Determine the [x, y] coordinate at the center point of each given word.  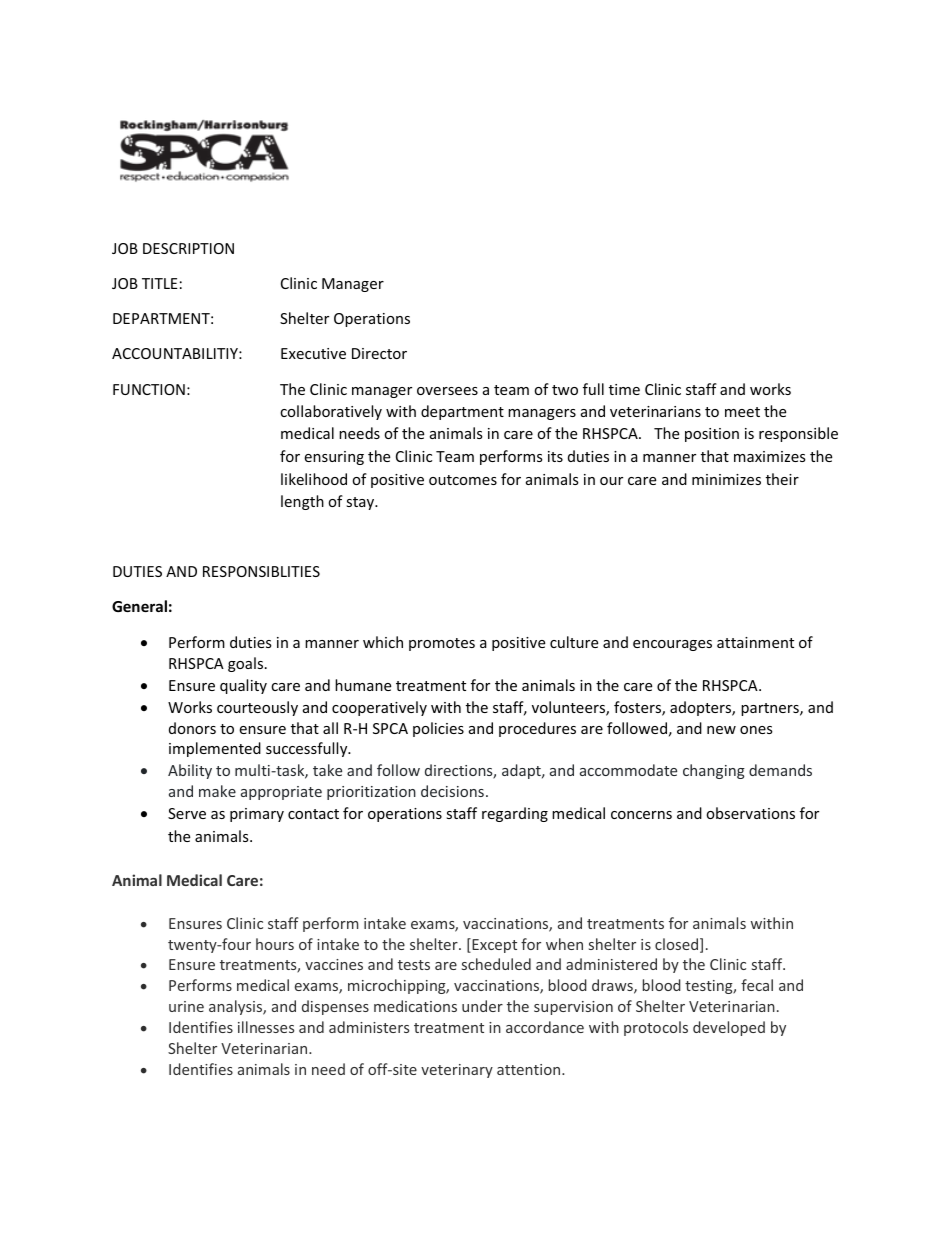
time [624, 389]
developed [729, 1028]
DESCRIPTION [188, 248]
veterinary [457, 1071]
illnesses [266, 1027]
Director [379, 353]
